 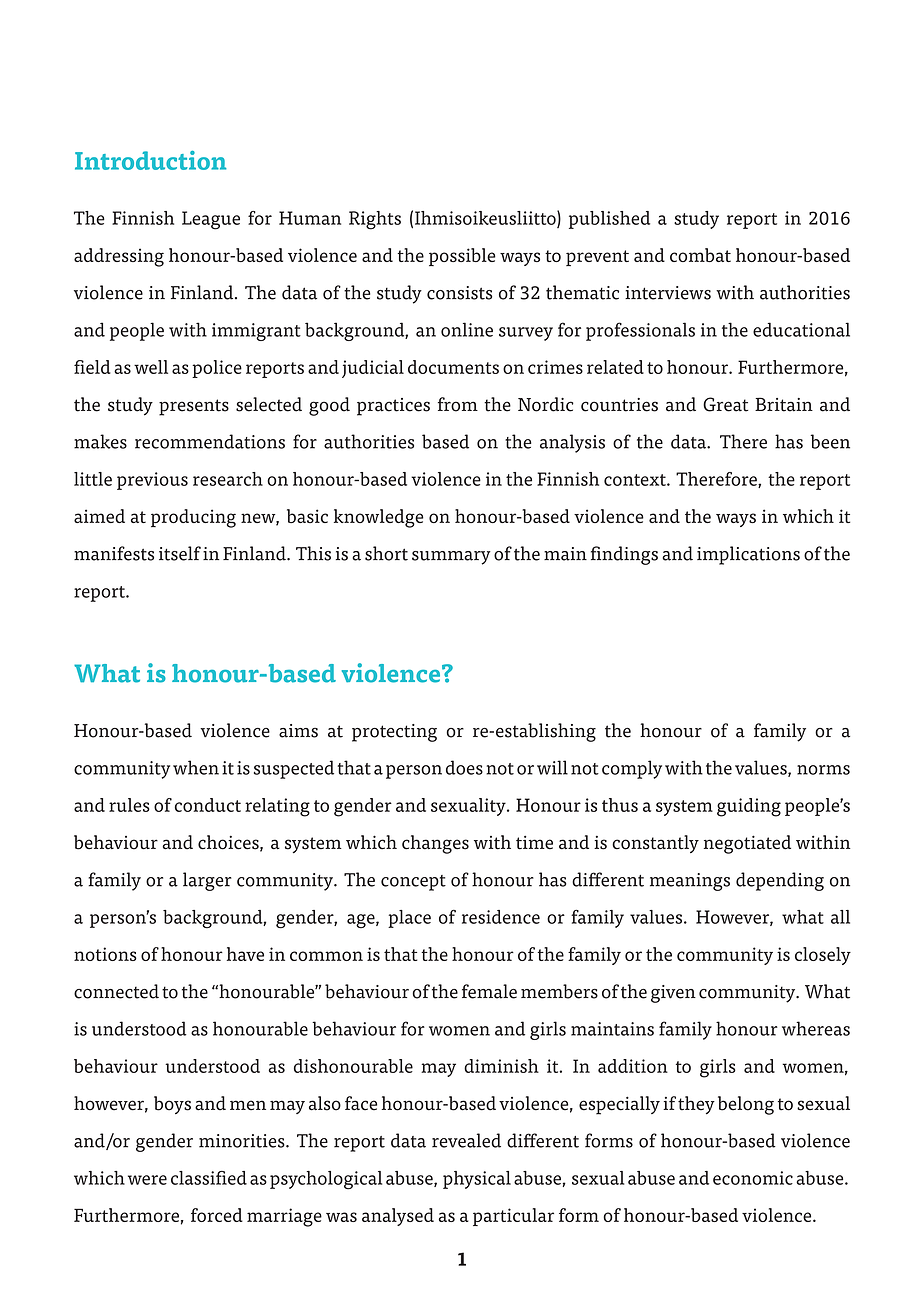 What do you see at coordinates (700, 255) in the image?
I see `combat` at bounding box center [700, 255].
